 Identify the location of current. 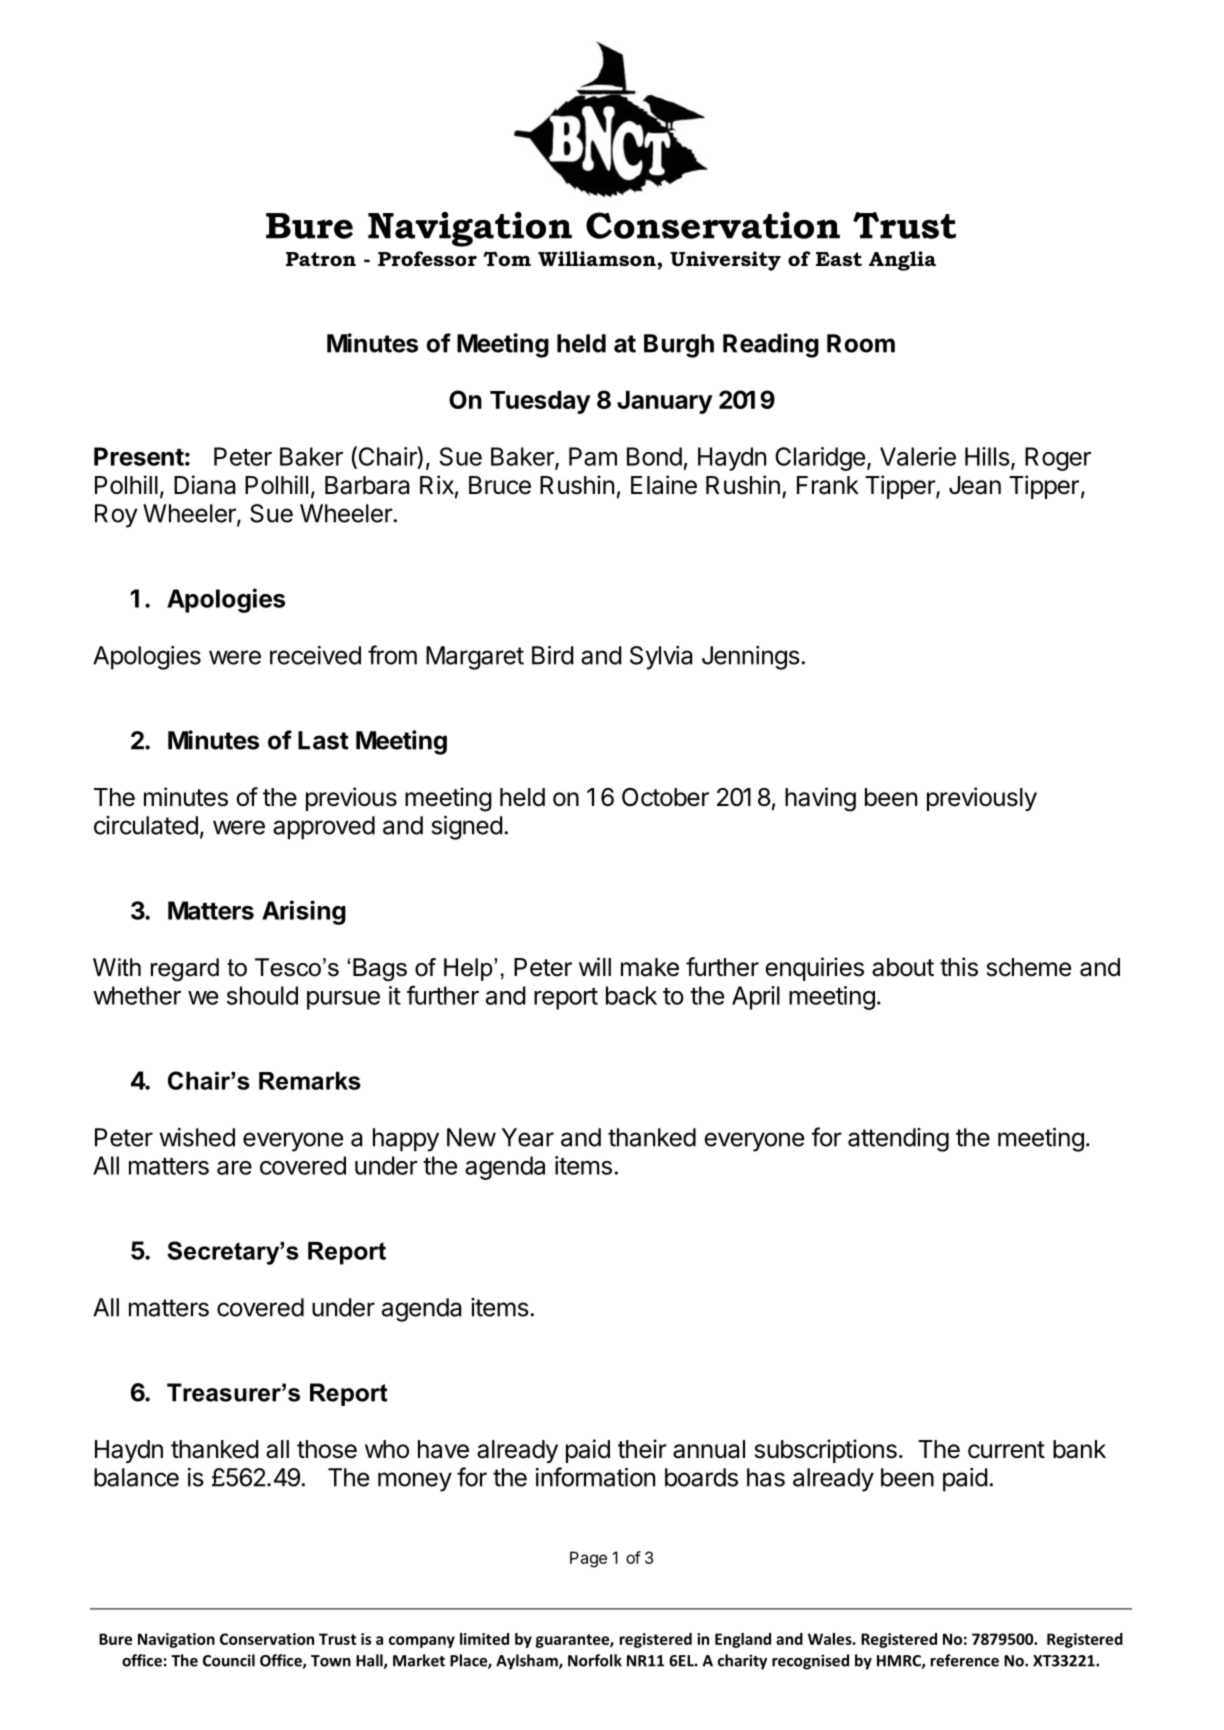
(1006, 1450).
